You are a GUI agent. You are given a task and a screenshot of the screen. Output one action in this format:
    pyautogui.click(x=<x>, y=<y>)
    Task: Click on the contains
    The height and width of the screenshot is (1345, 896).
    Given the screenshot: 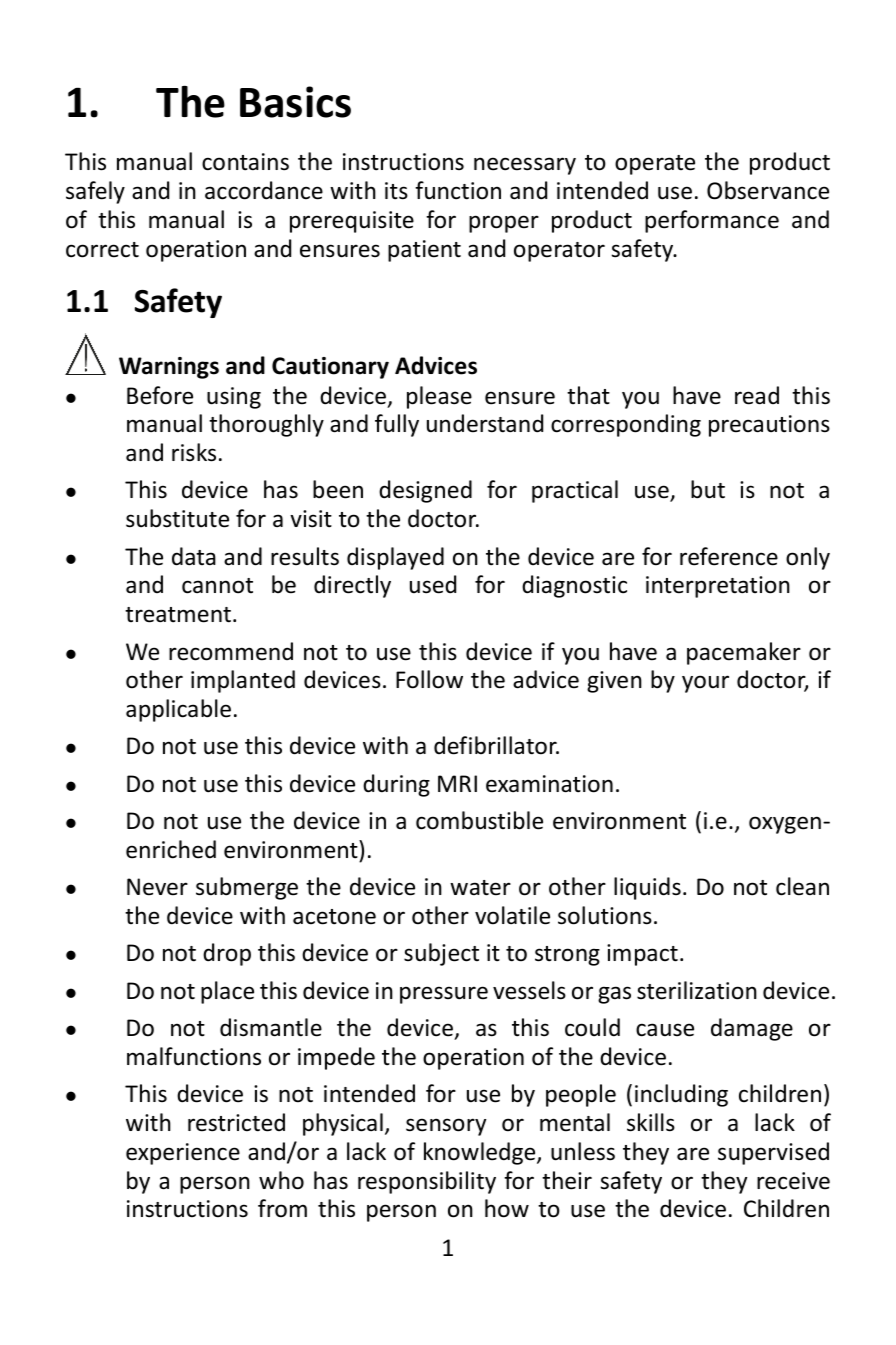 What is the action you would take?
    pyautogui.click(x=245, y=162)
